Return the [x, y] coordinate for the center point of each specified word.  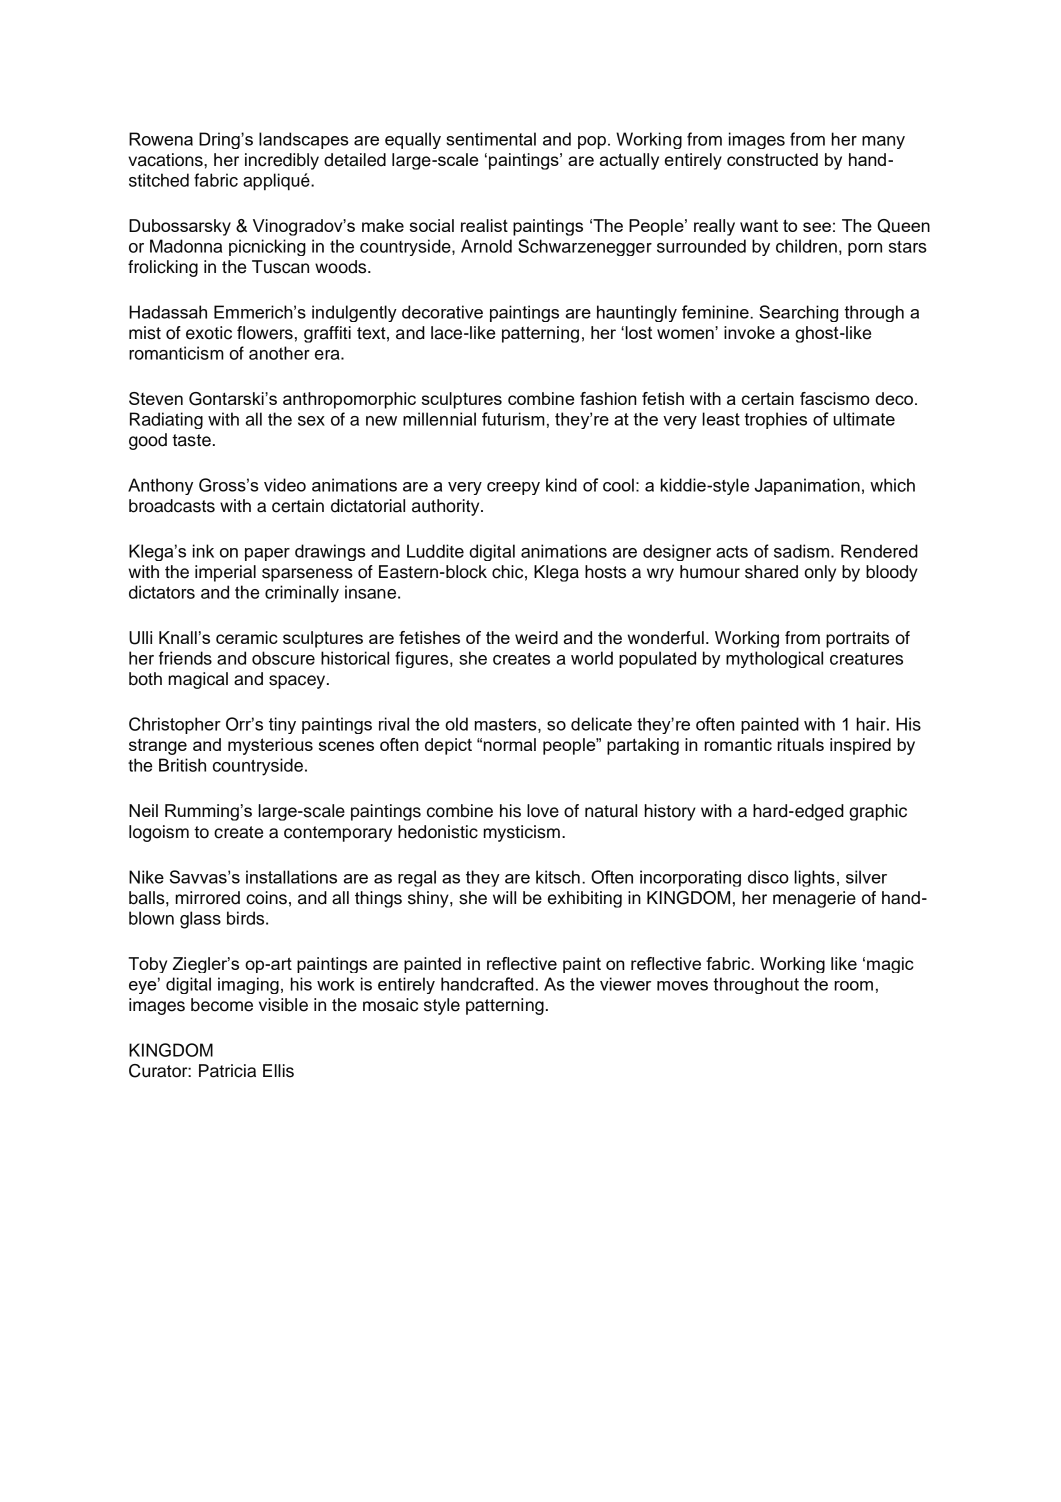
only [820, 573]
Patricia [227, 1071]
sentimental [491, 139]
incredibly [282, 161]
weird [536, 638]
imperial [225, 573]
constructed [772, 159]
